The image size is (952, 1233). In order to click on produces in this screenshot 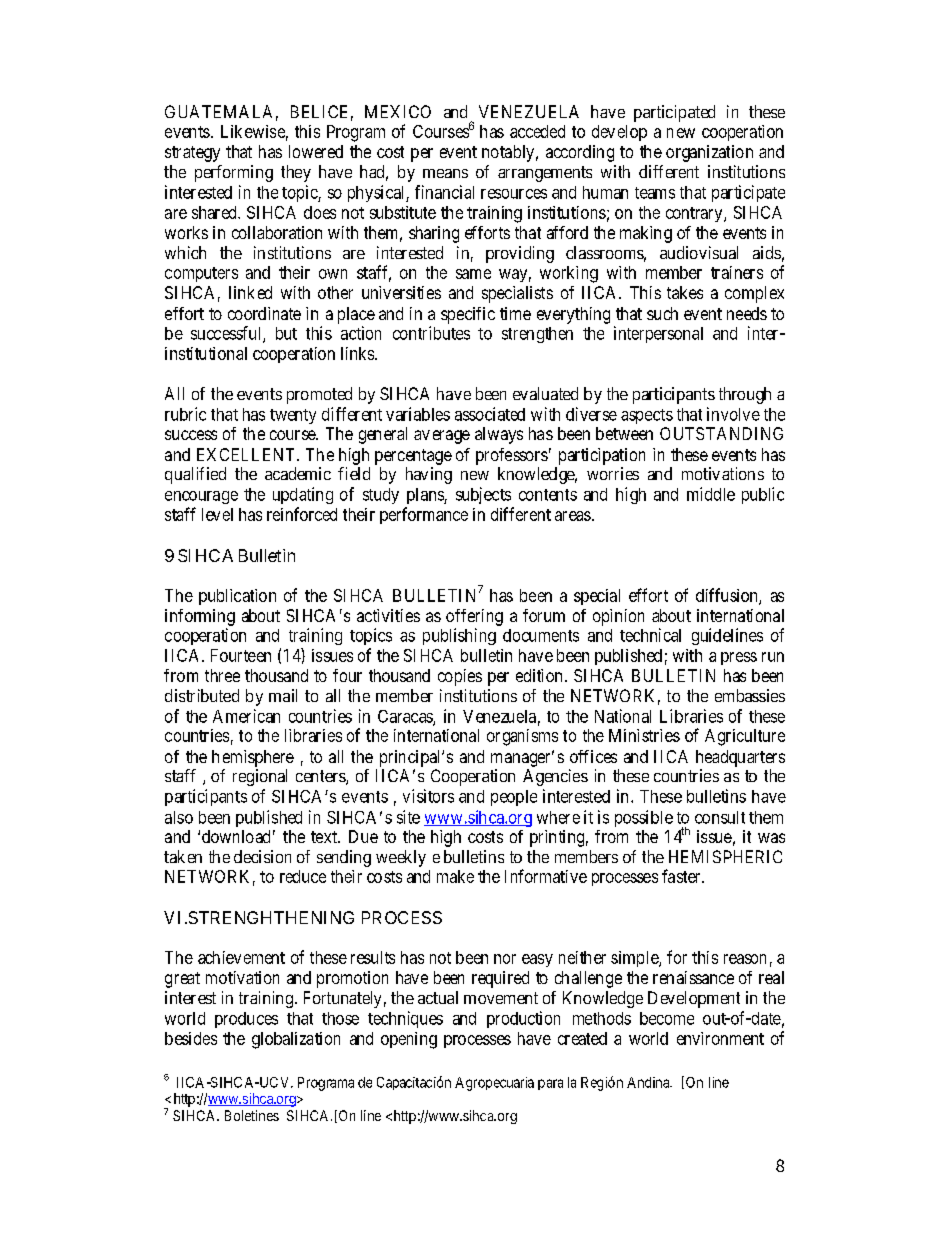, I will do `click(246, 1020)`.
